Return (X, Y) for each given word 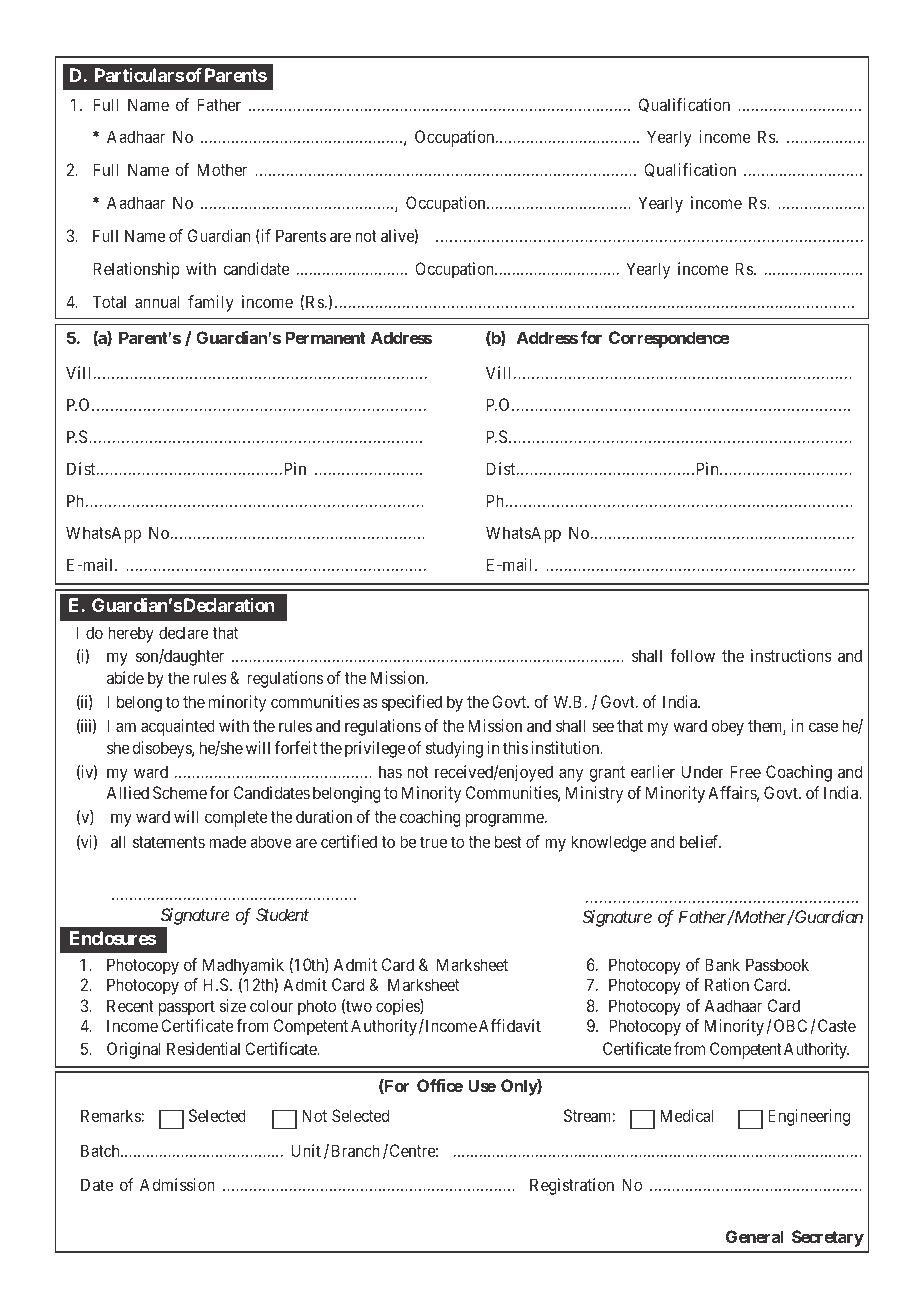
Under (703, 771)
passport (187, 1008)
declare (184, 632)
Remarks (111, 1115)
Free (745, 771)
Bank (722, 964)
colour (271, 1005)
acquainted (178, 727)
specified (412, 703)
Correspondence (669, 339)
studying (454, 749)
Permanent (326, 337)
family (211, 303)
